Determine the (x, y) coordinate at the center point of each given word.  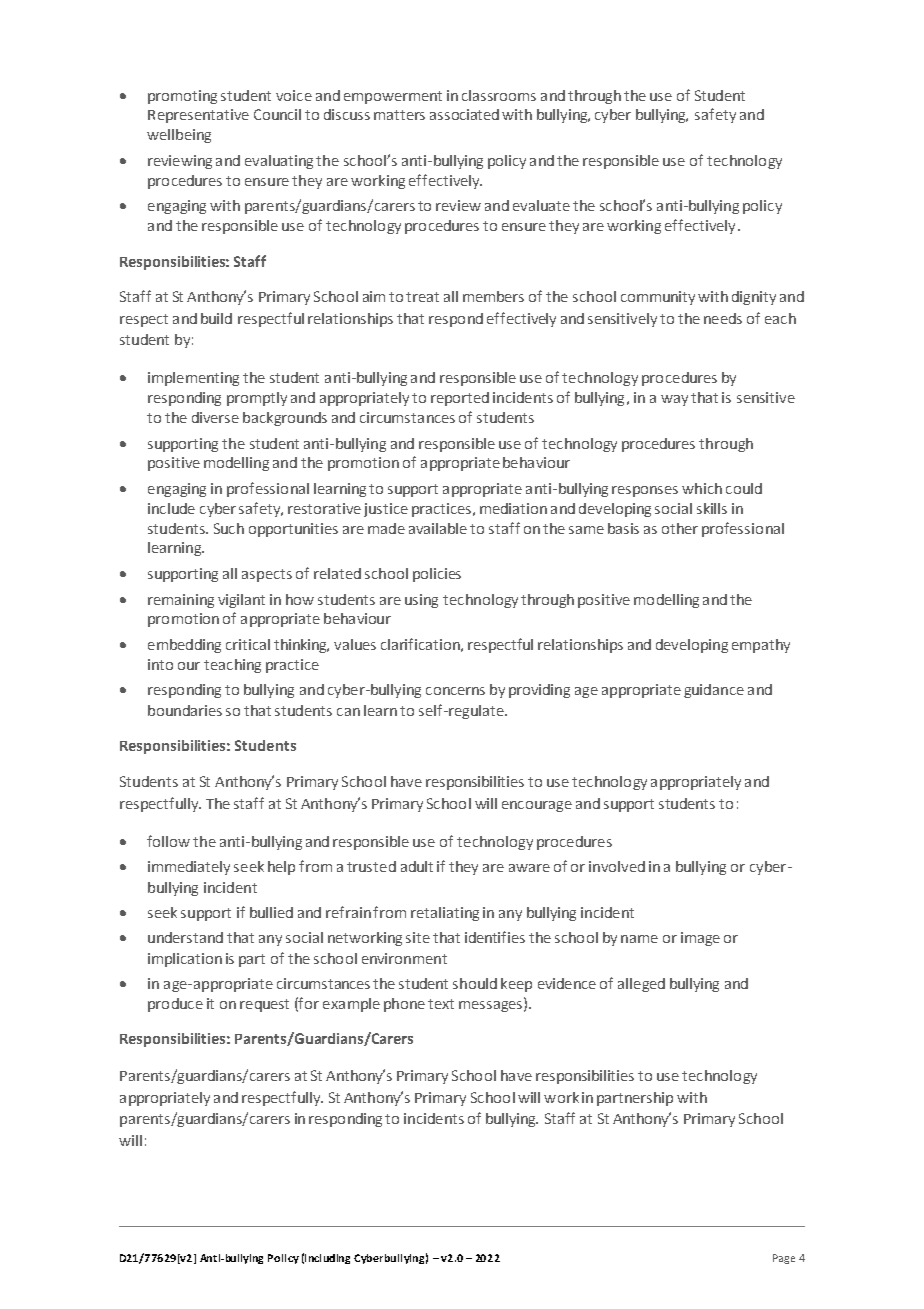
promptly (257, 399)
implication (185, 960)
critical (248, 644)
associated (464, 114)
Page (784, 1259)
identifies (495, 937)
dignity (754, 298)
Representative (198, 116)
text (441, 1004)
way (674, 400)
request (264, 1005)
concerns (455, 691)
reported (460, 399)
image (700, 939)
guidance (714, 691)
